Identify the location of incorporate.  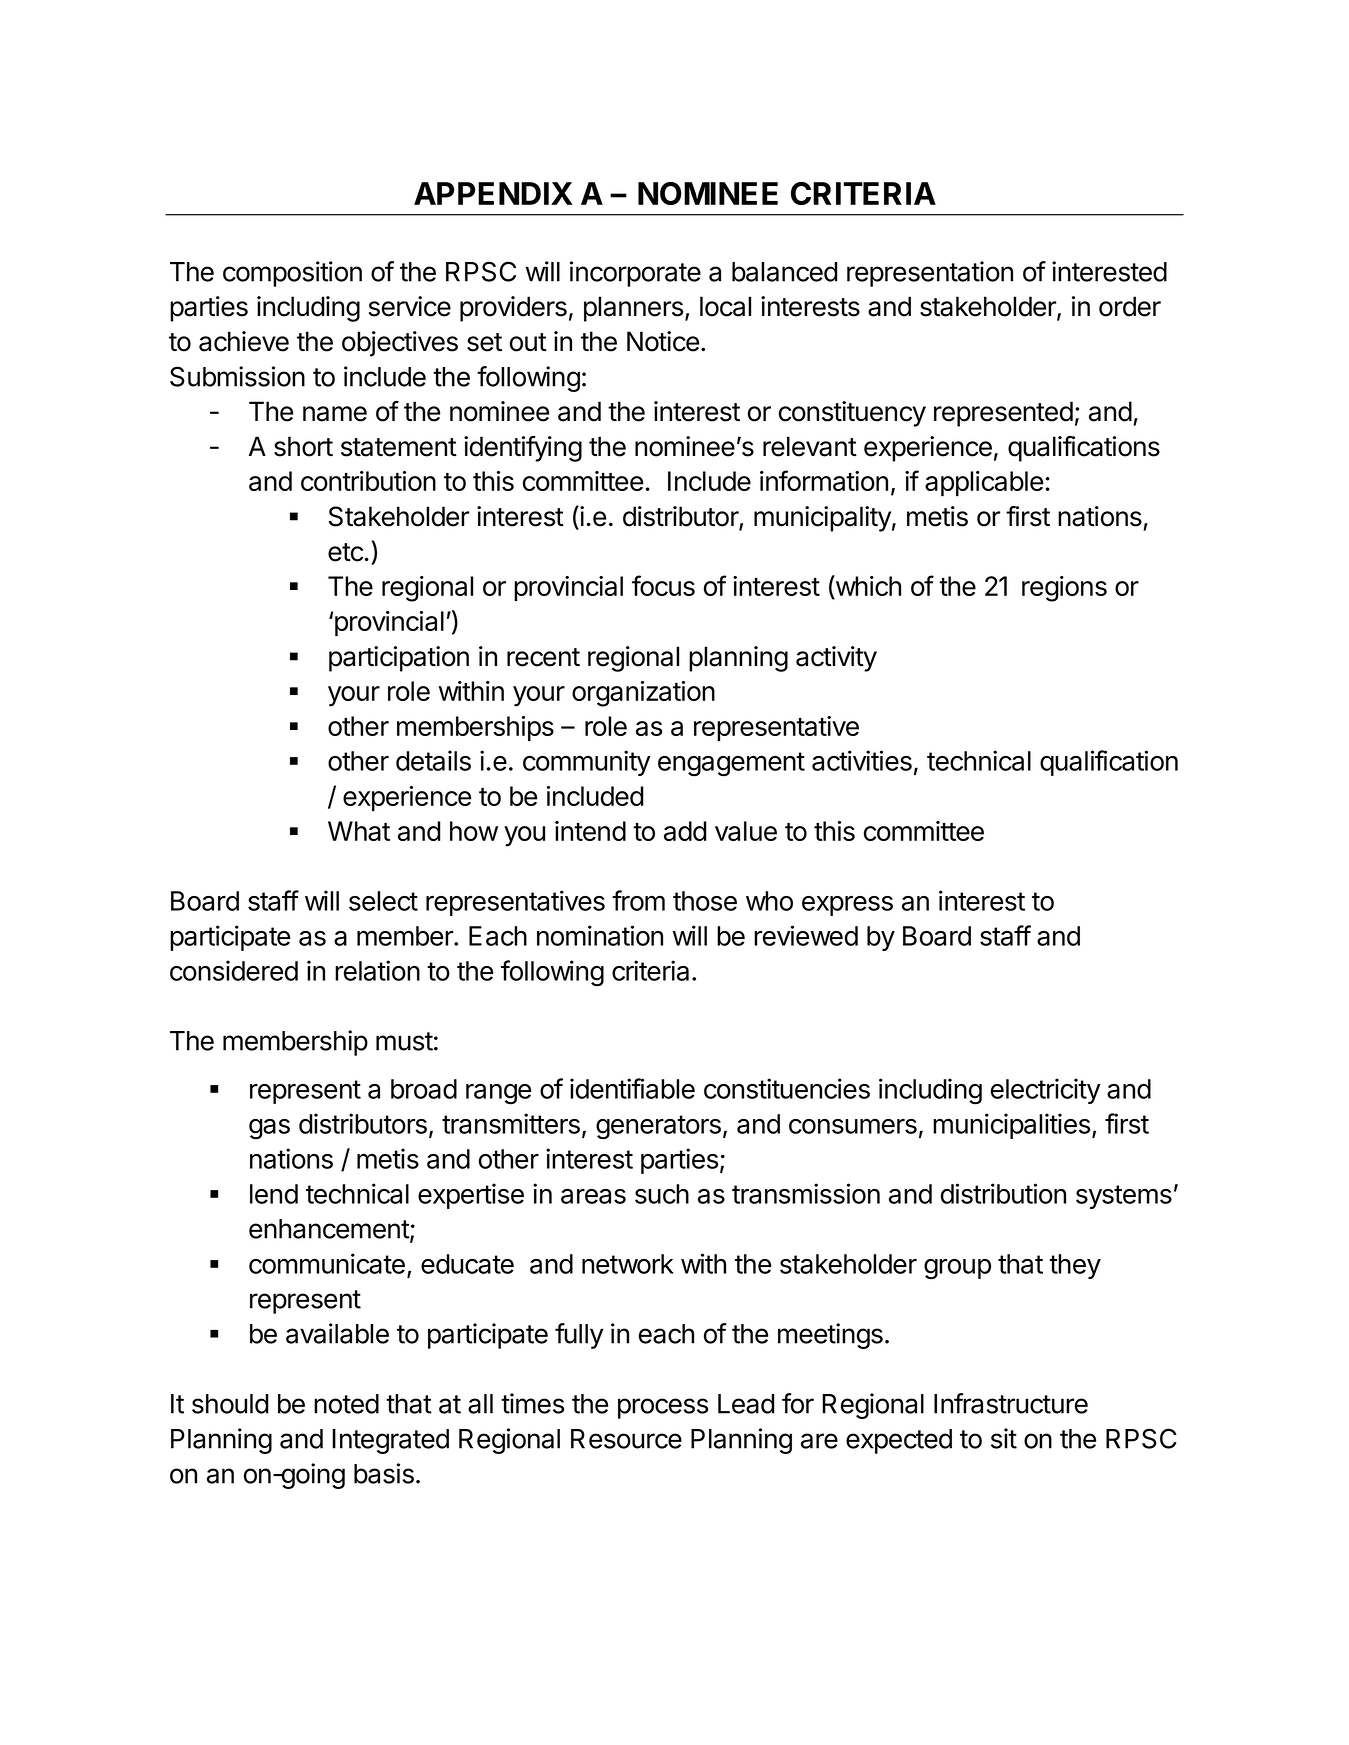
(635, 274).
